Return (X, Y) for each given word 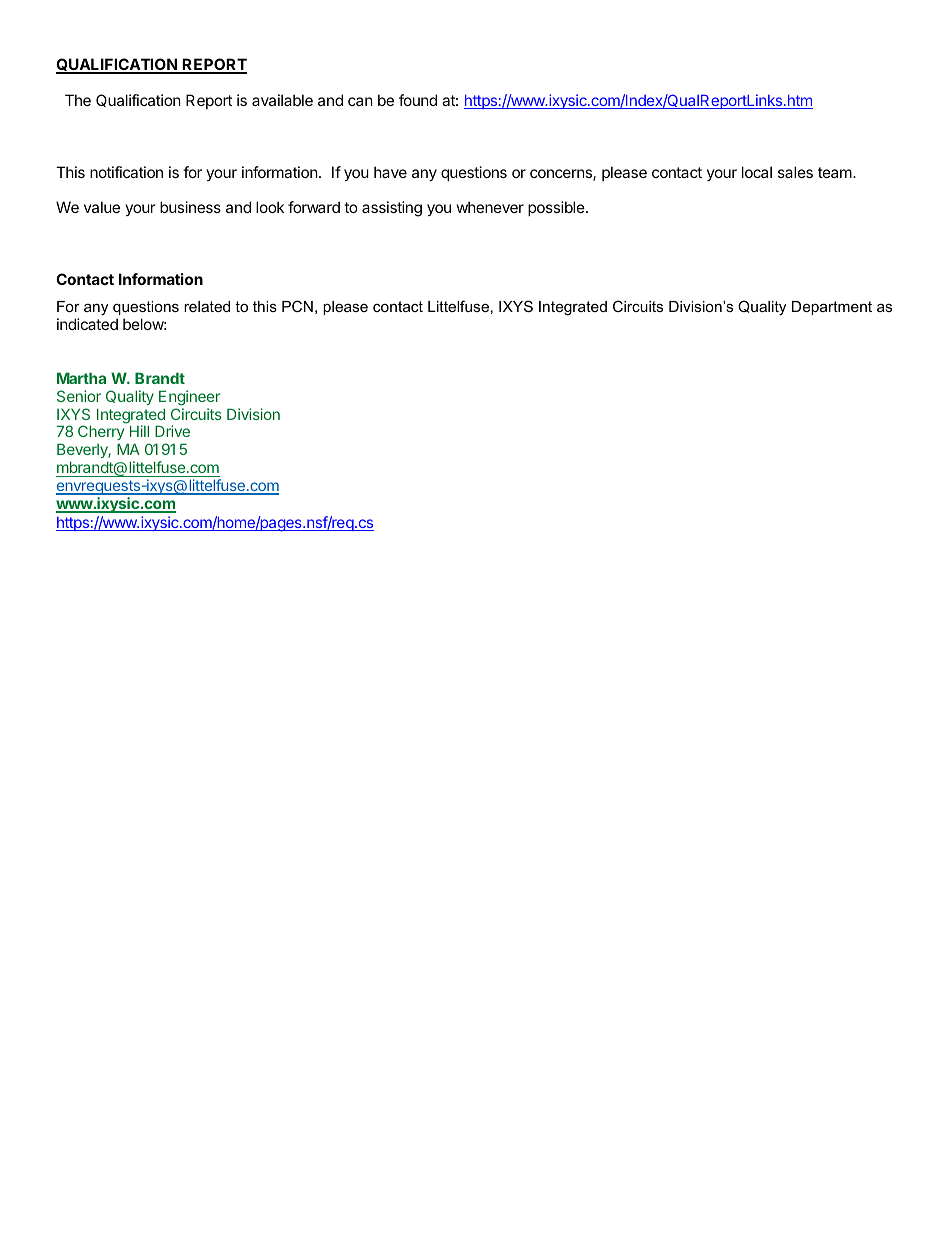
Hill (139, 431)
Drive (172, 431)
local (757, 172)
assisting (392, 209)
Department (832, 308)
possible (557, 208)
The (78, 100)
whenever (490, 207)
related (207, 306)
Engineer (189, 398)
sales (795, 172)
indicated (87, 324)
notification (126, 172)
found (418, 100)
